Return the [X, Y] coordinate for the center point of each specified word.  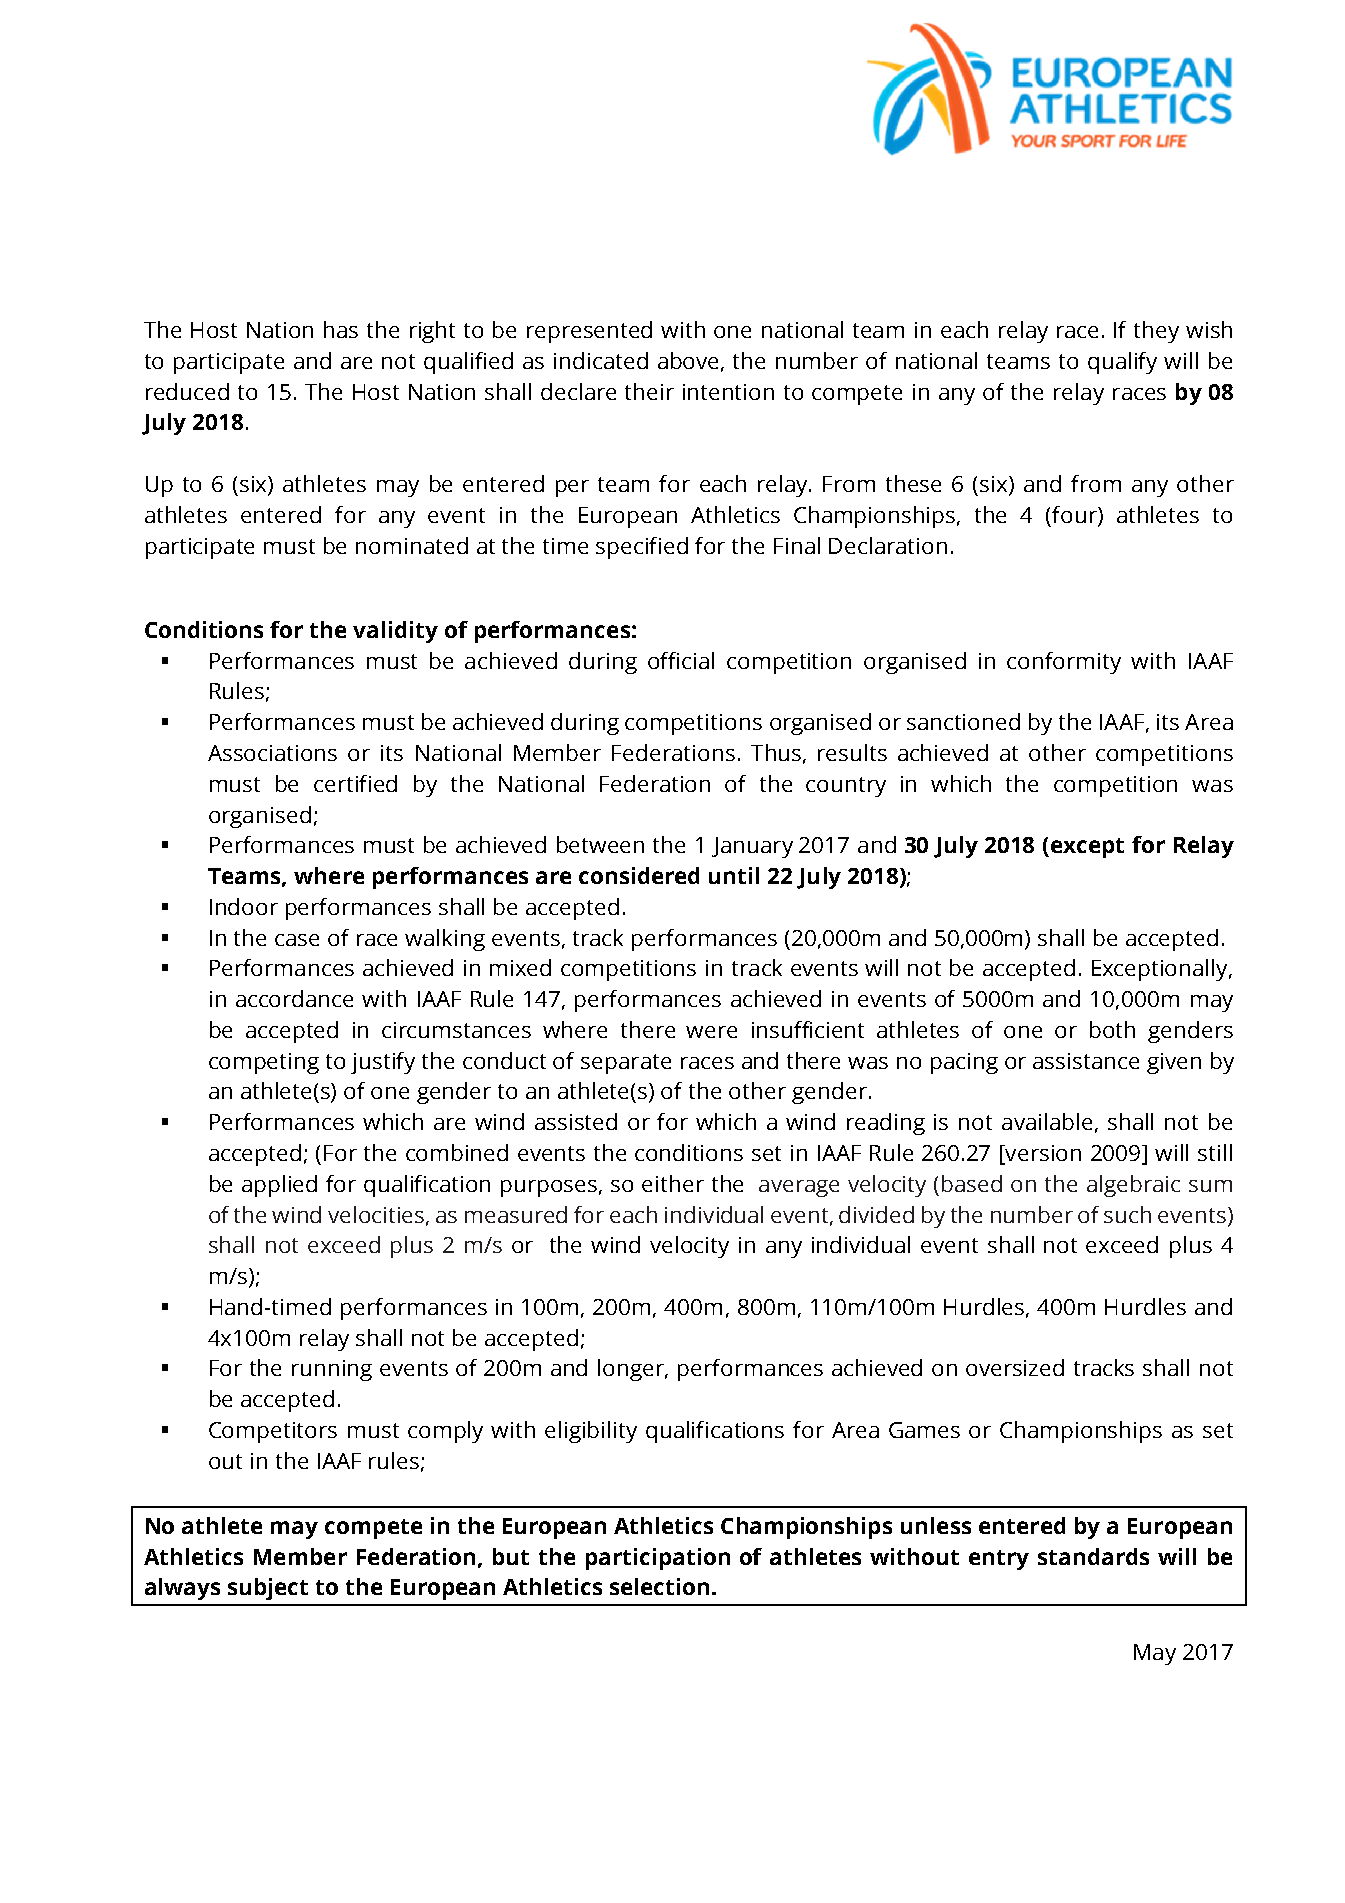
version [1042, 1154]
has [341, 329]
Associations [272, 753]
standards [1093, 1556]
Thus [776, 752]
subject [268, 1589]
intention [728, 392]
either [673, 1183]
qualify [1122, 363]
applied [279, 1186]
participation [658, 1559]
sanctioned [963, 721]
